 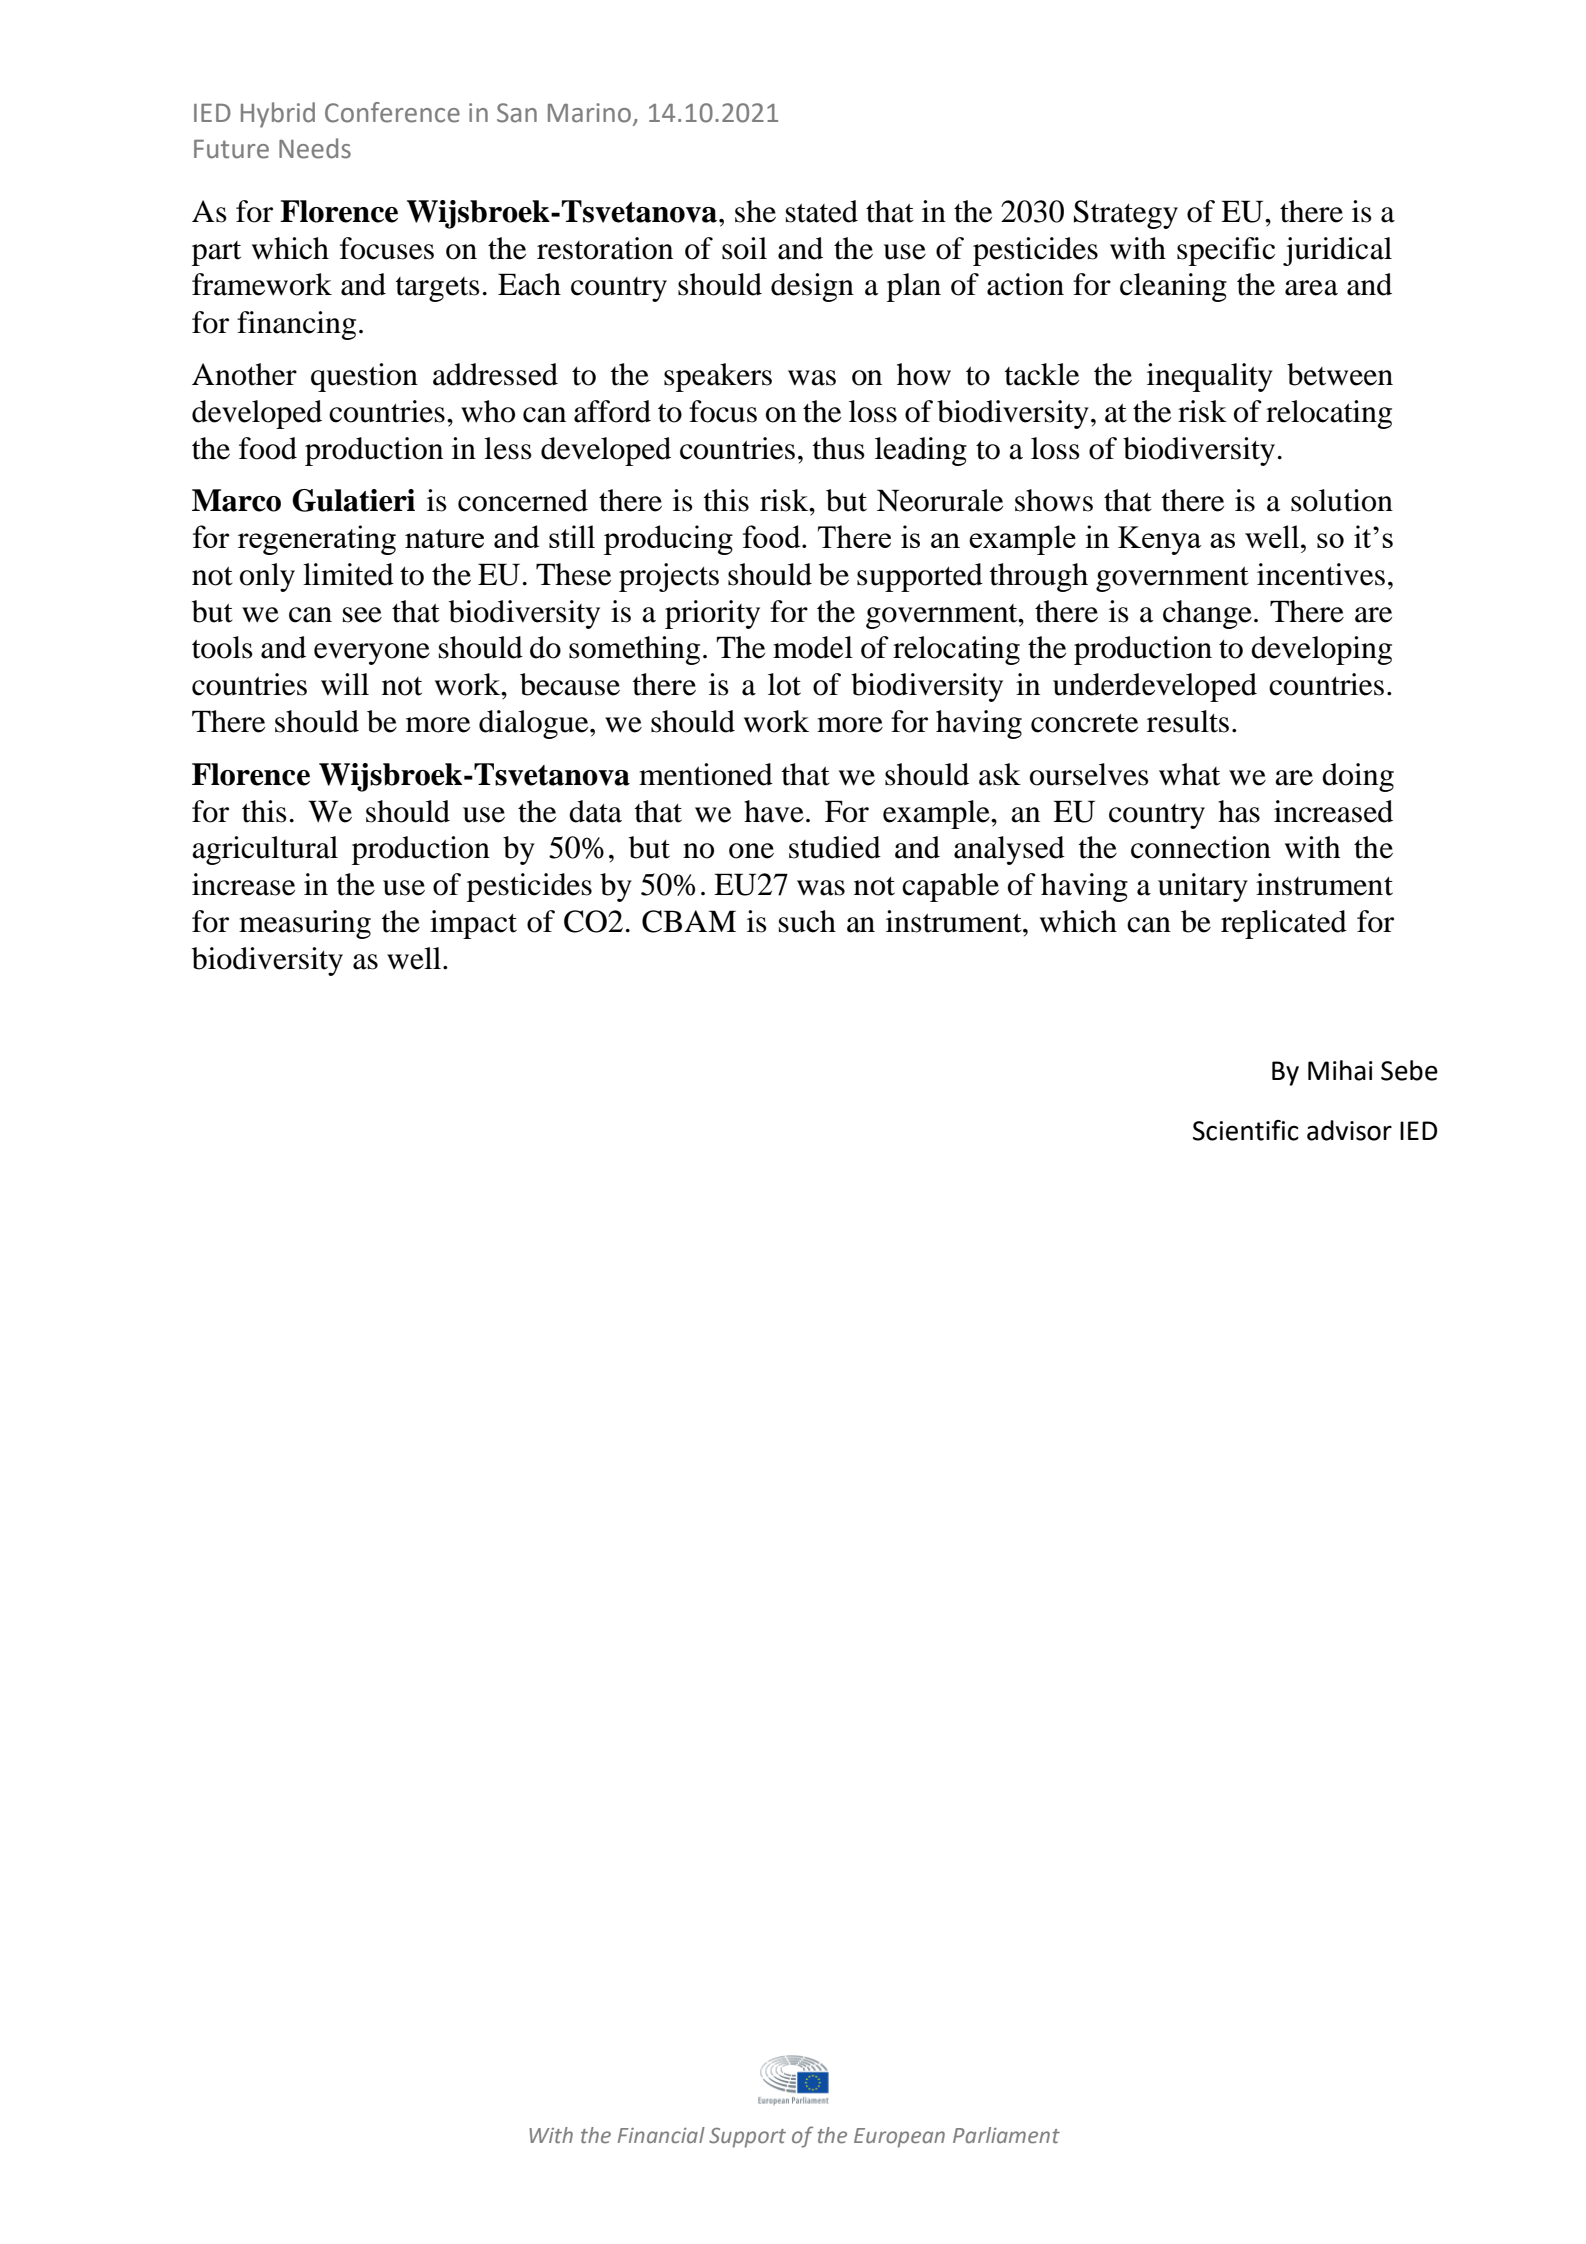 I want to click on she, so click(x=755, y=211).
